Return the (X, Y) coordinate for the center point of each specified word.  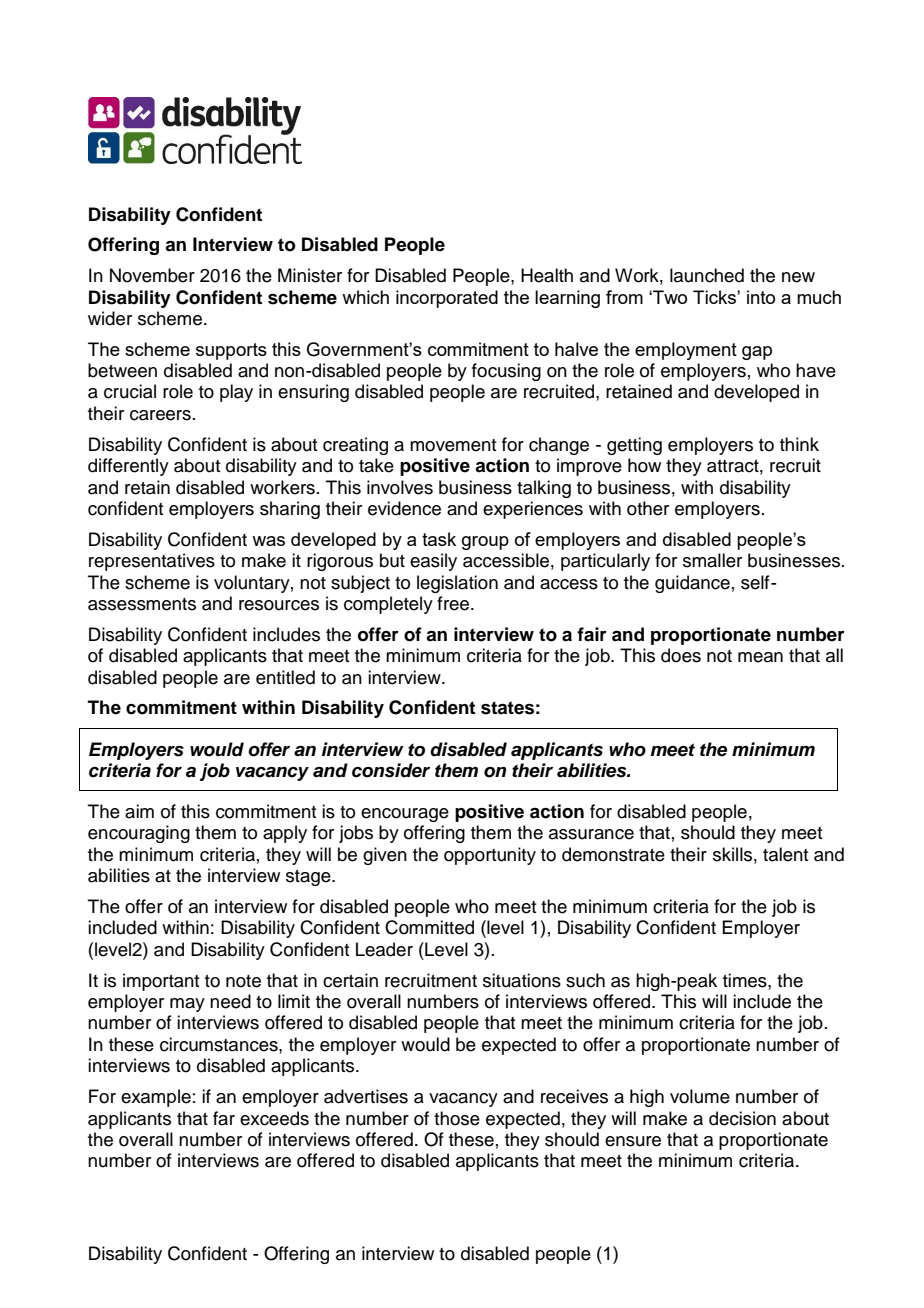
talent (785, 854)
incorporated (447, 299)
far (224, 1118)
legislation (457, 584)
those (457, 1118)
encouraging (139, 834)
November (152, 275)
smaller (712, 560)
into (761, 297)
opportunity (490, 856)
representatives (152, 562)
